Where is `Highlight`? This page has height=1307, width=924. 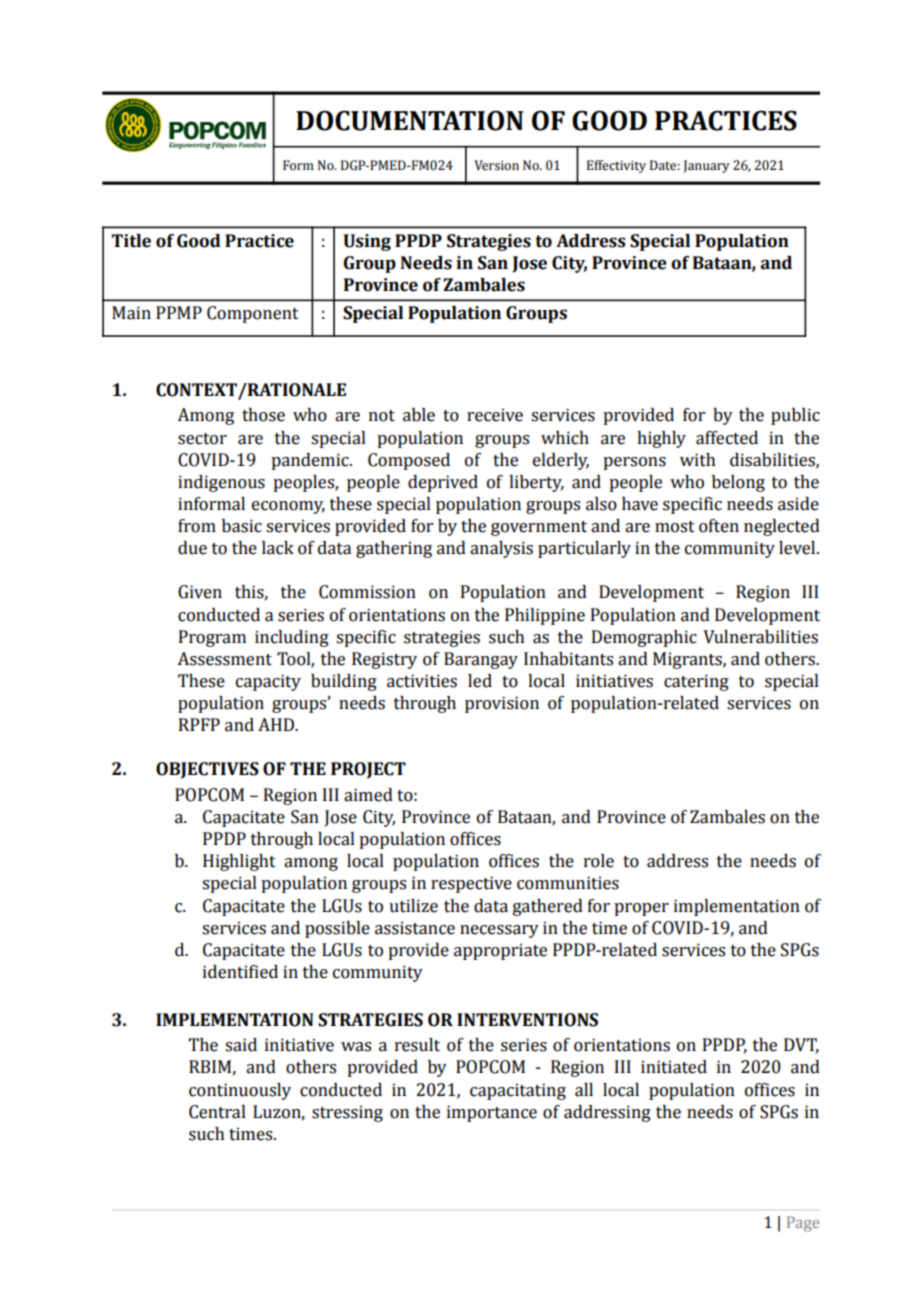 Highlight is located at coordinates (239, 862).
